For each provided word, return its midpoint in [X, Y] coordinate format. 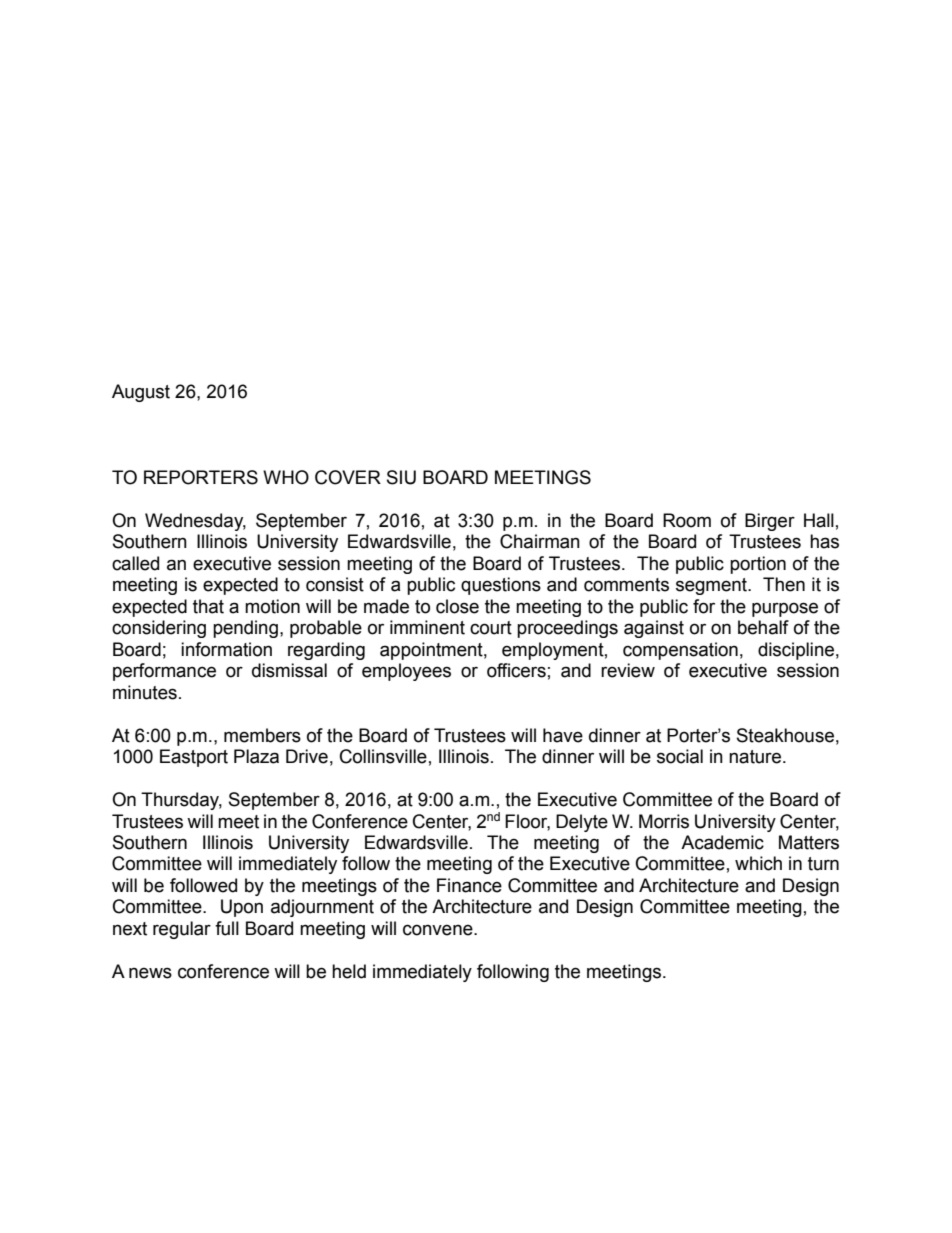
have [563, 735]
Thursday [181, 801]
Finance [469, 885]
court [491, 628]
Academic [722, 842]
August [141, 393]
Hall [819, 520]
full [227, 928]
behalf [763, 627]
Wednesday [195, 522]
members [262, 735]
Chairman [540, 541]
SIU [401, 477]
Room [687, 520]
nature [756, 757]
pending [245, 629]
